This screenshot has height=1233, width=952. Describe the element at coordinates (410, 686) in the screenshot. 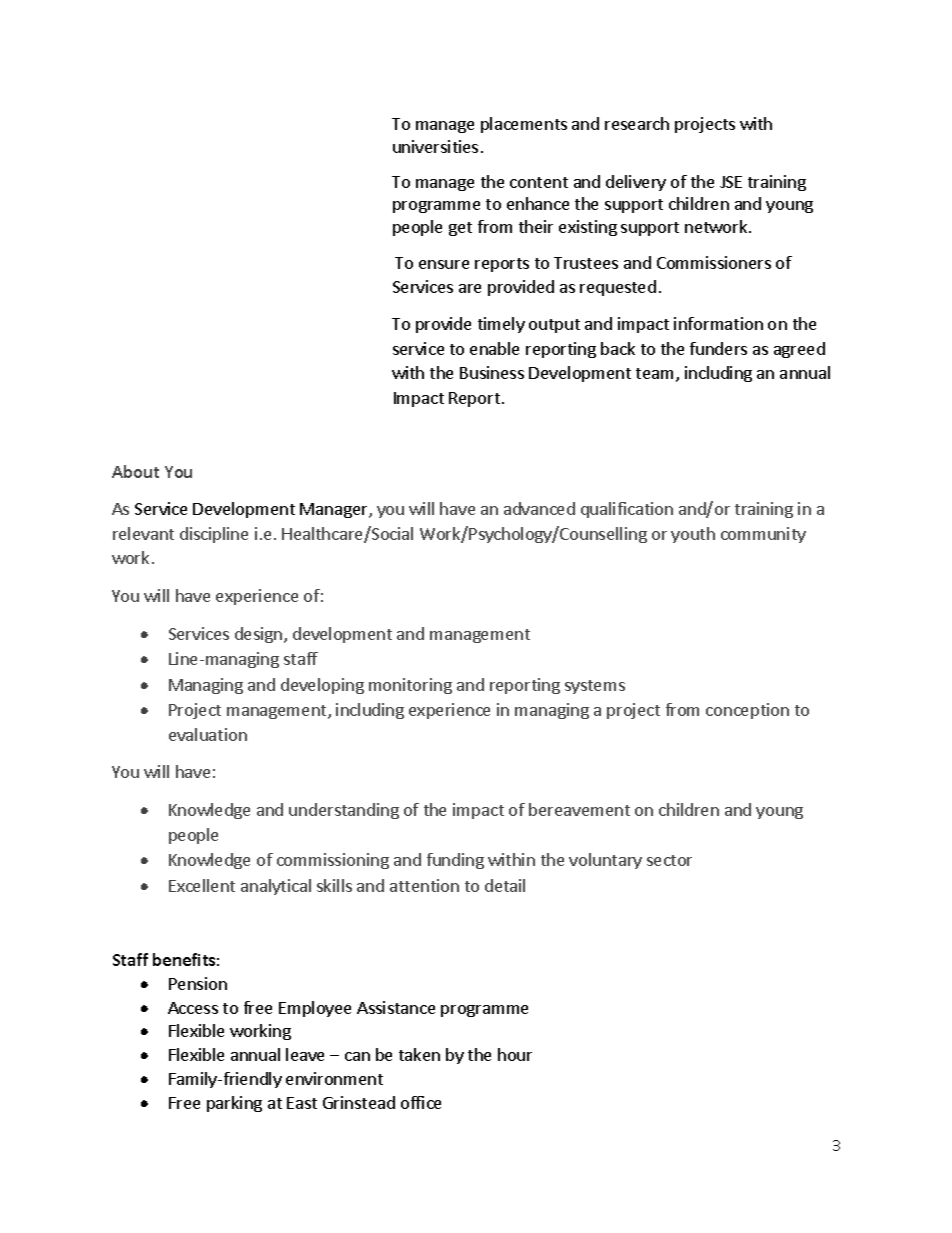

I see `monitoring` at that location.
